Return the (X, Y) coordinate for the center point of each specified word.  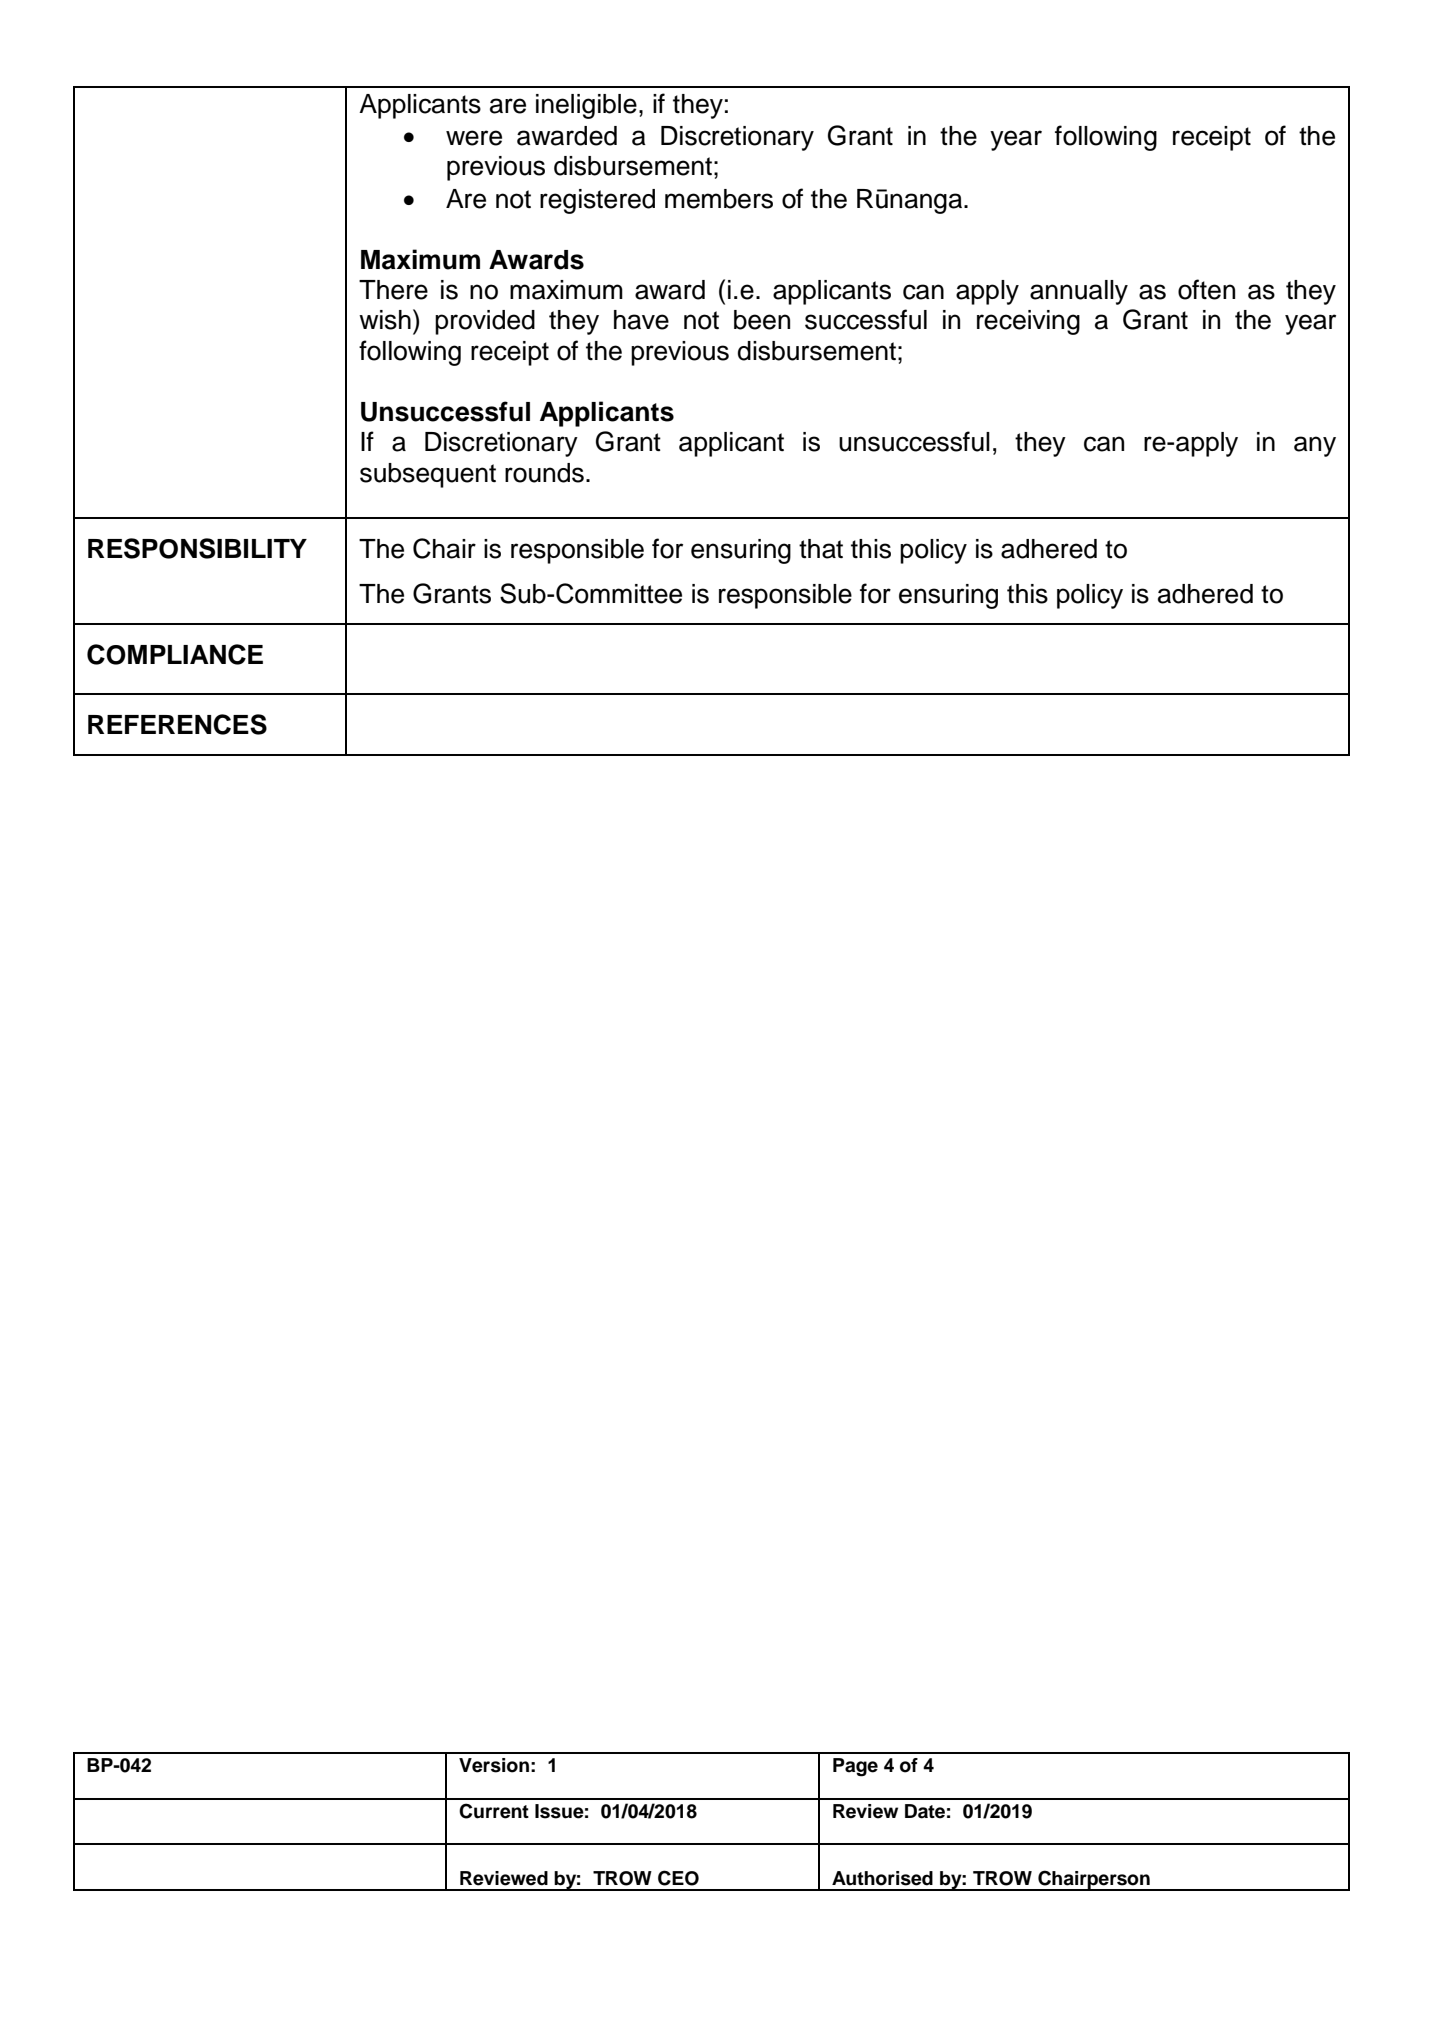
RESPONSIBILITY (197, 548)
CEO (678, 1878)
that (821, 549)
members (719, 199)
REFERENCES (177, 724)
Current (494, 1811)
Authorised (882, 1878)
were (474, 138)
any (1315, 446)
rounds (544, 473)
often (1206, 289)
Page (855, 1767)
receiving (1028, 322)
